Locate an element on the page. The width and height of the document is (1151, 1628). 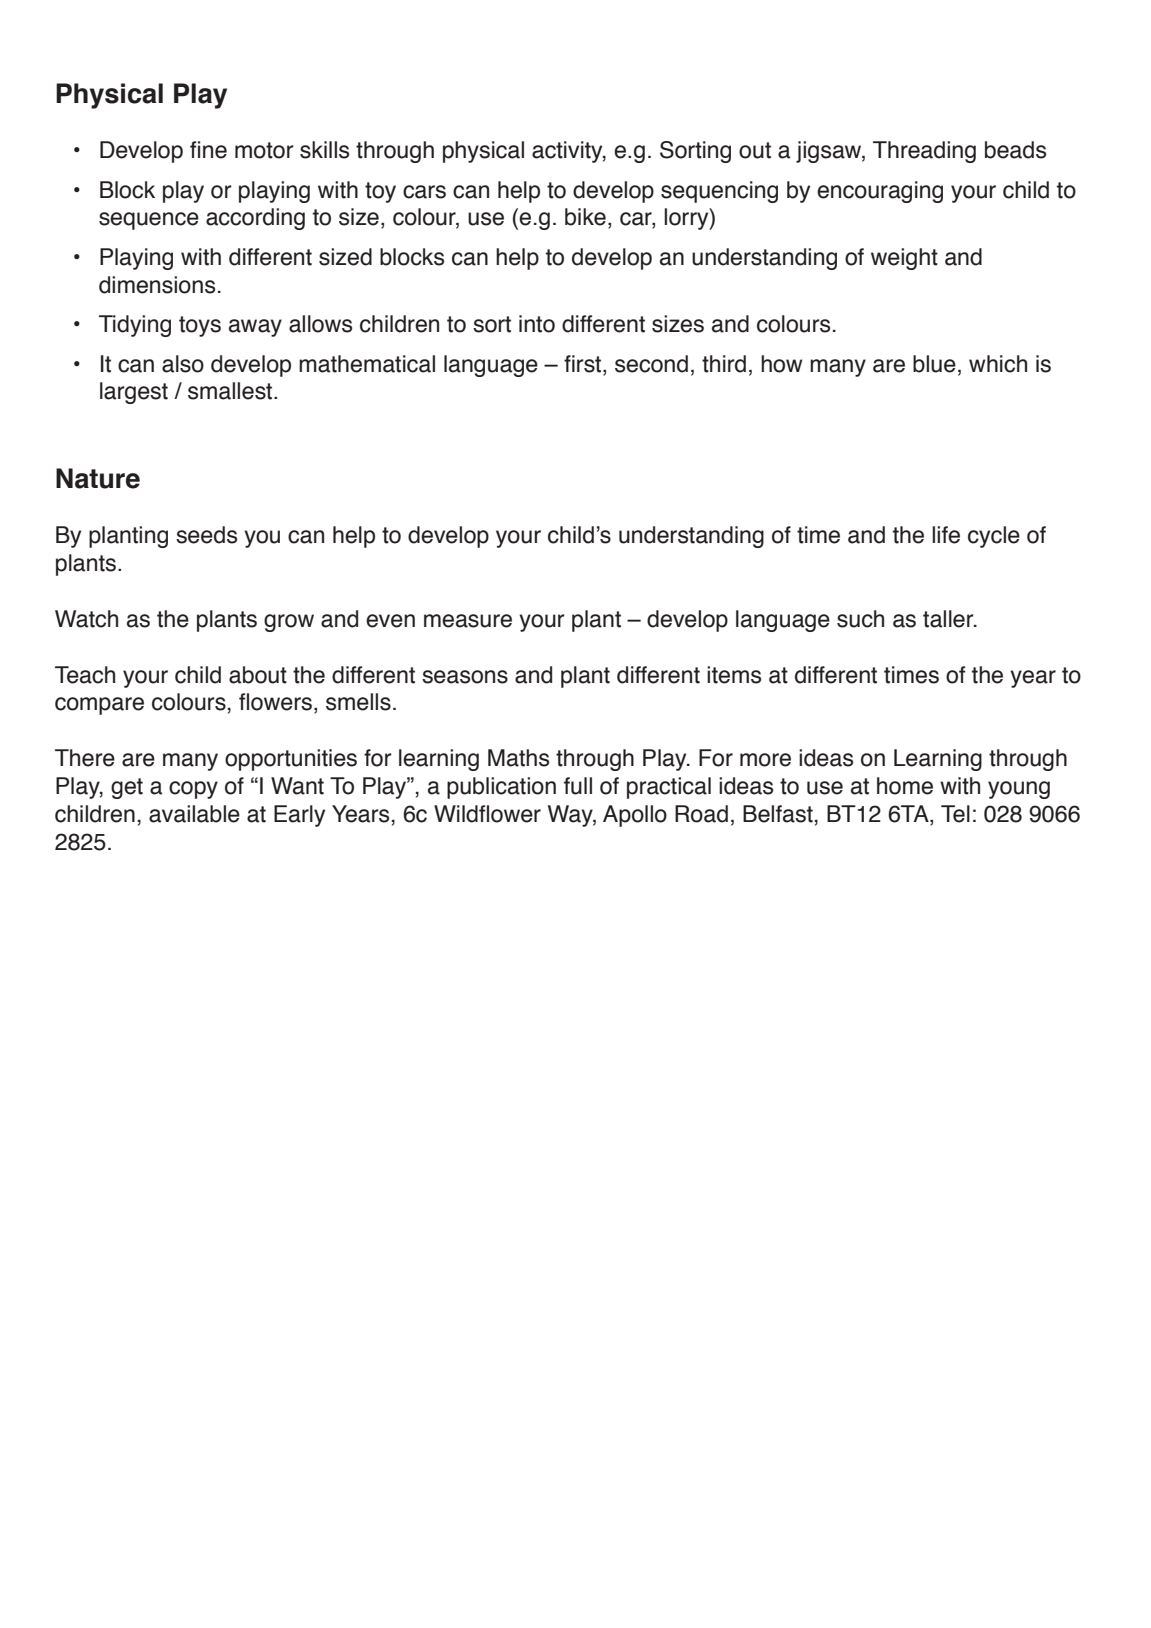
into is located at coordinates (537, 324).
